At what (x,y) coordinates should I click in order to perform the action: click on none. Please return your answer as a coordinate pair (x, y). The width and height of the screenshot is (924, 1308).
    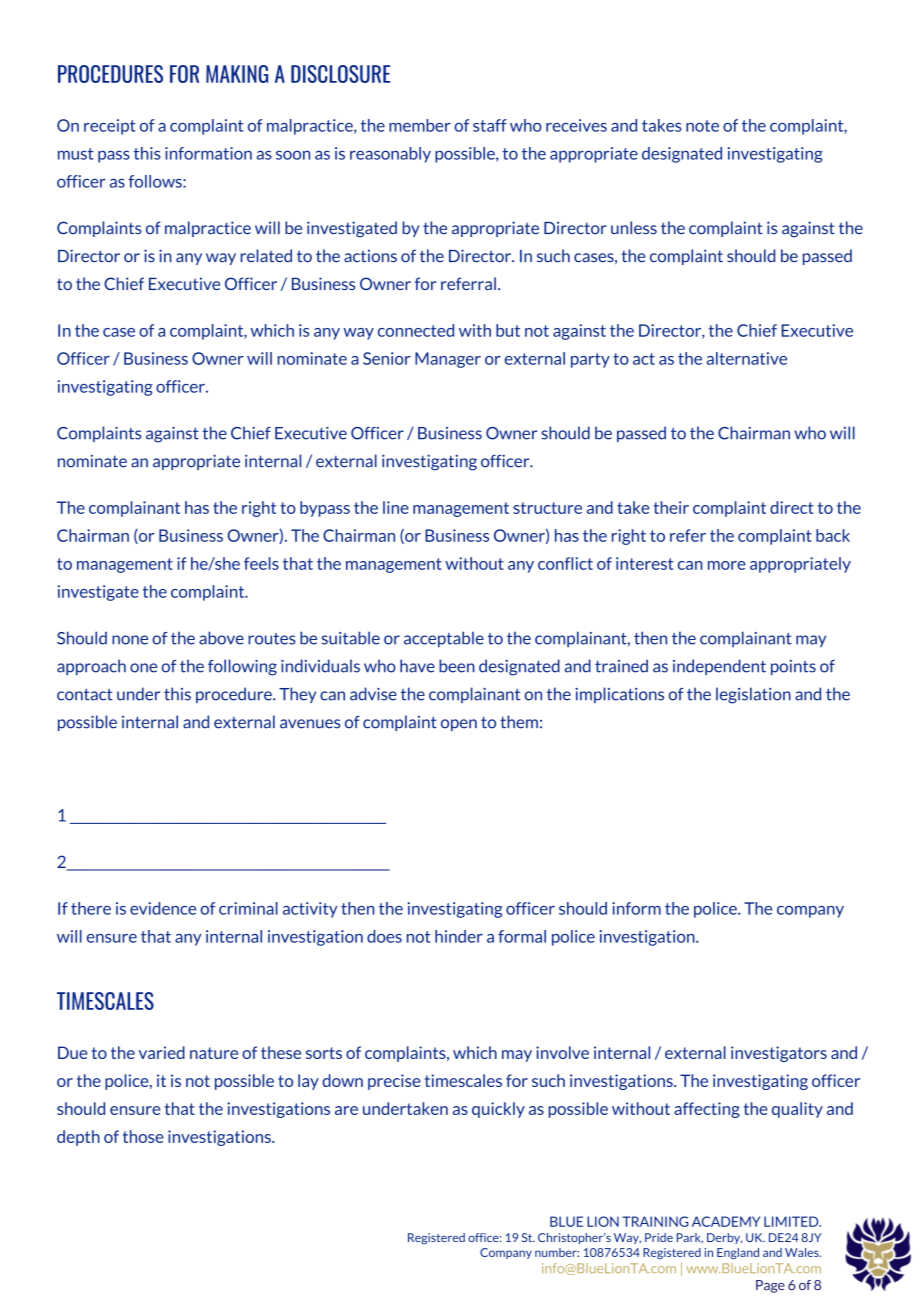
    Looking at the image, I should click on (130, 640).
